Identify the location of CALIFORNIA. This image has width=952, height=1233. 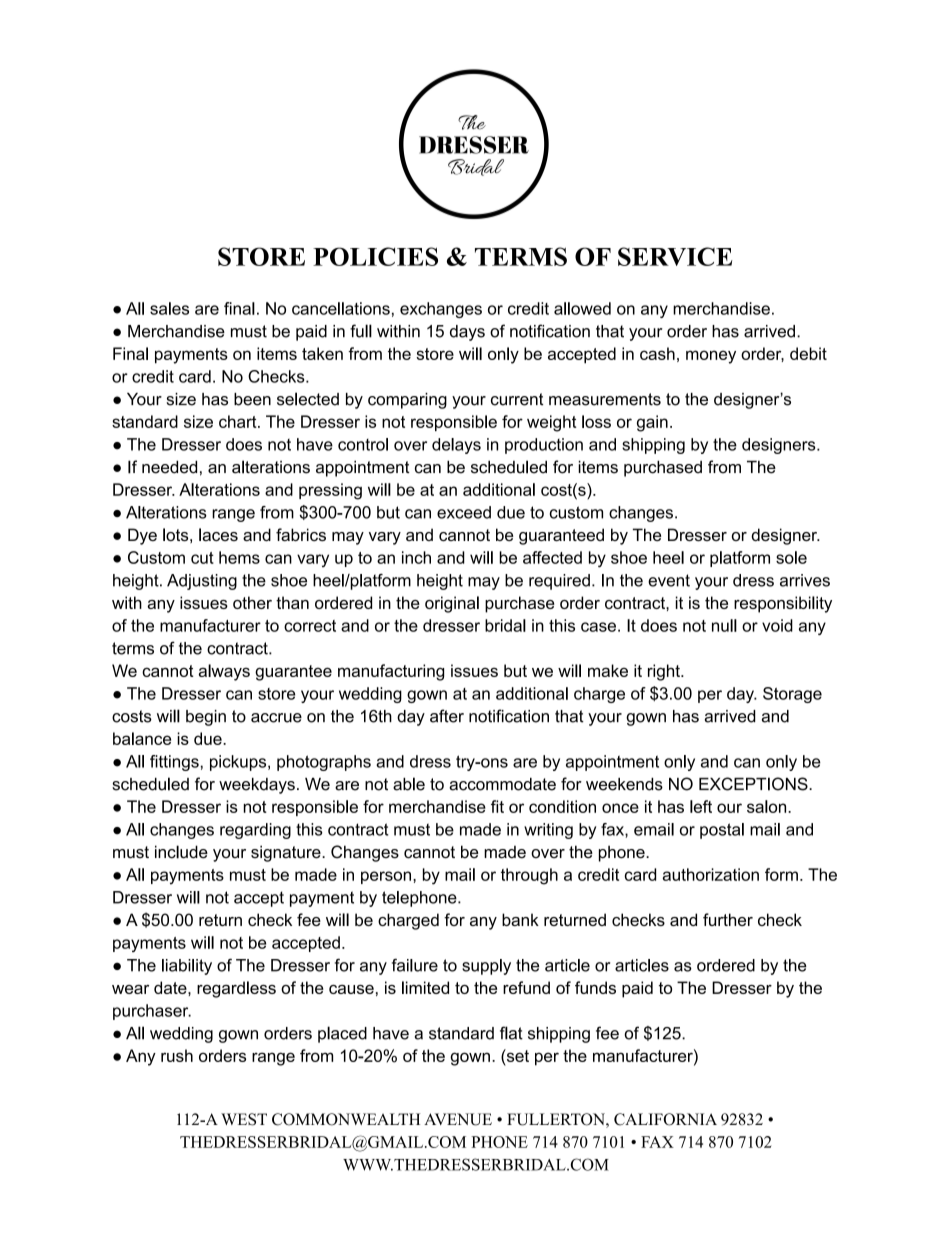
(665, 1119).
